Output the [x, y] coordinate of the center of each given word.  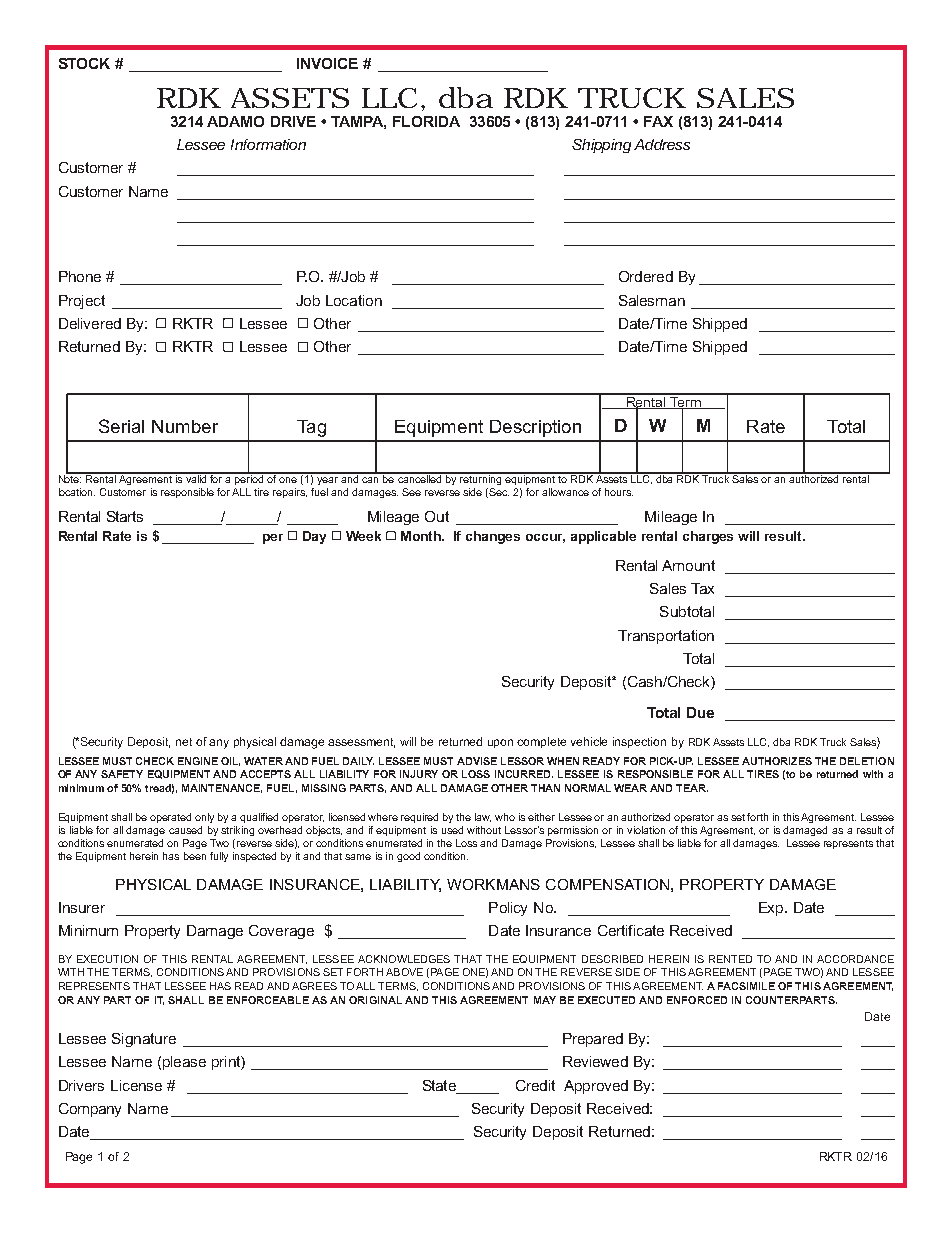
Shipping [601, 146]
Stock [84, 63]
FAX [658, 121]
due [700, 712]
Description [535, 428]
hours [619, 492]
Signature [144, 1040]
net [184, 742]
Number [185, 426]
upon [500, 743]
